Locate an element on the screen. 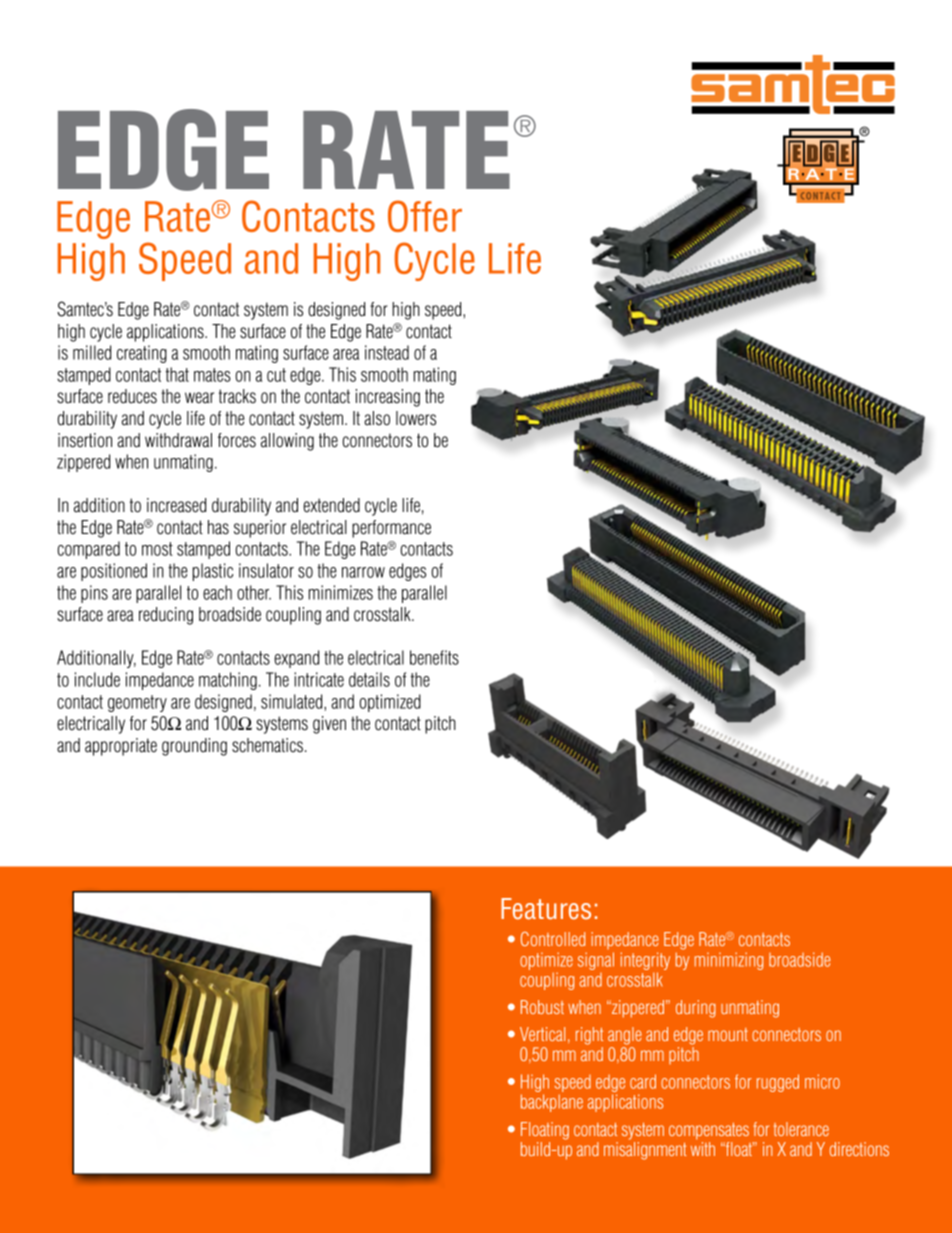 Image resolution: width=952 pixels, height=1233 pixels. grounding is located at coordinates (194, 747).
